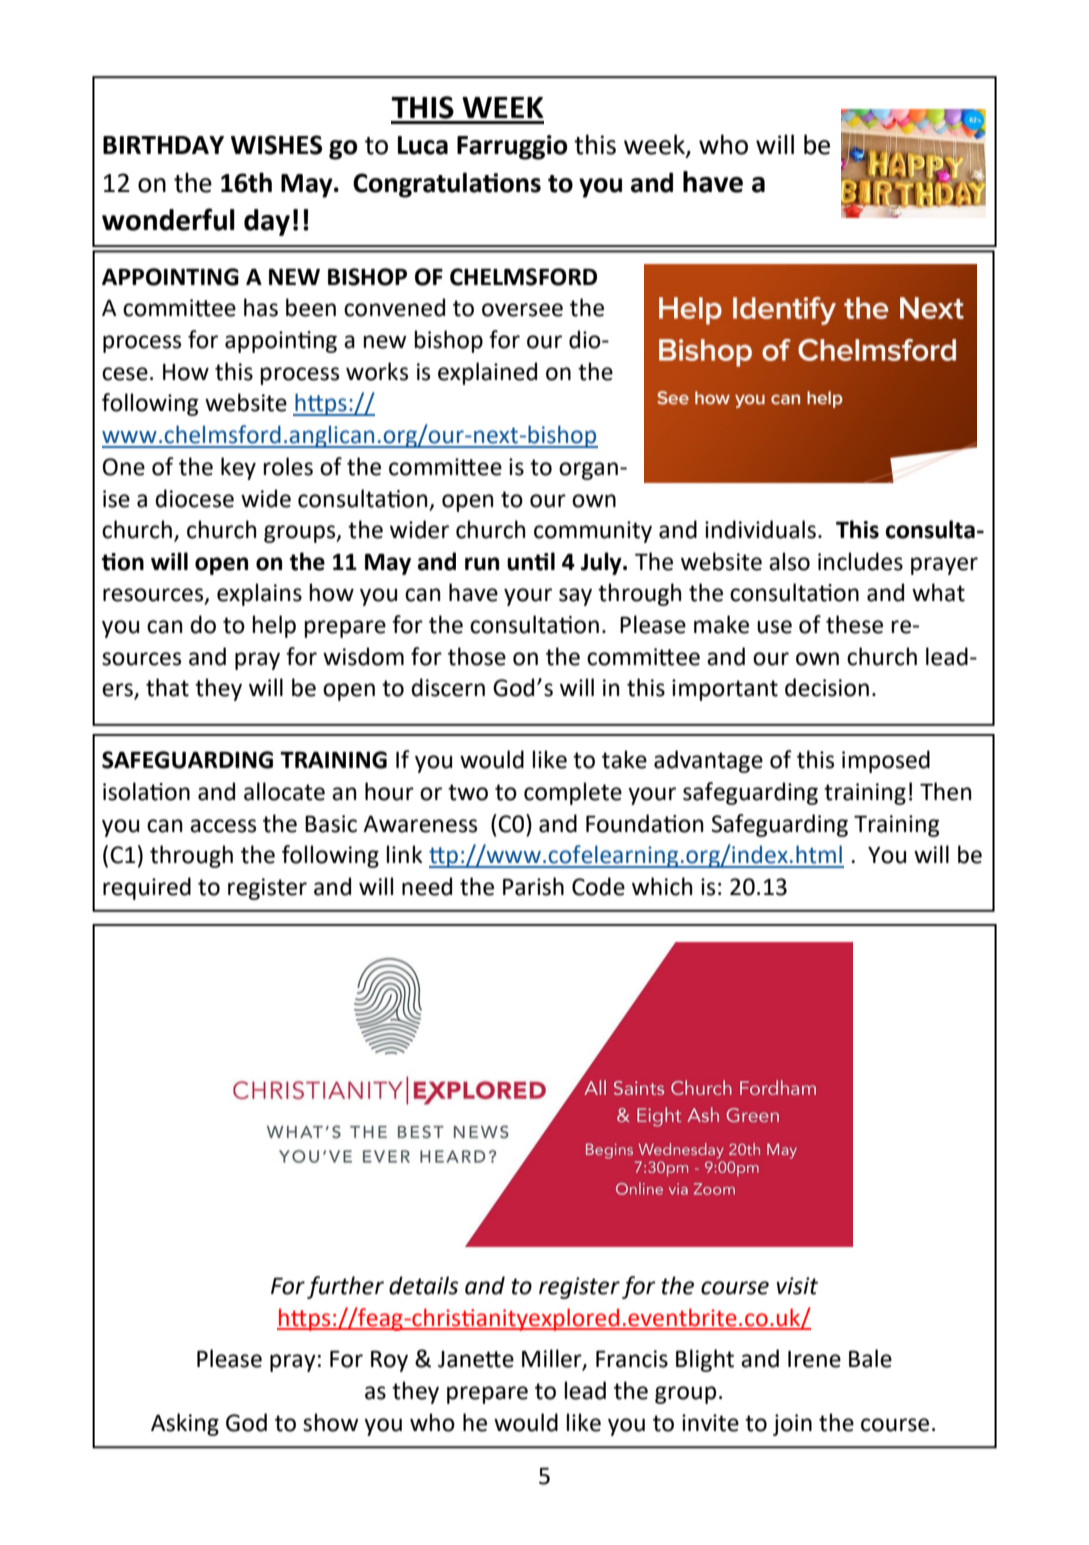 The image size is (1089, 1545). I want to click on Asking, so click(185, 1424).
